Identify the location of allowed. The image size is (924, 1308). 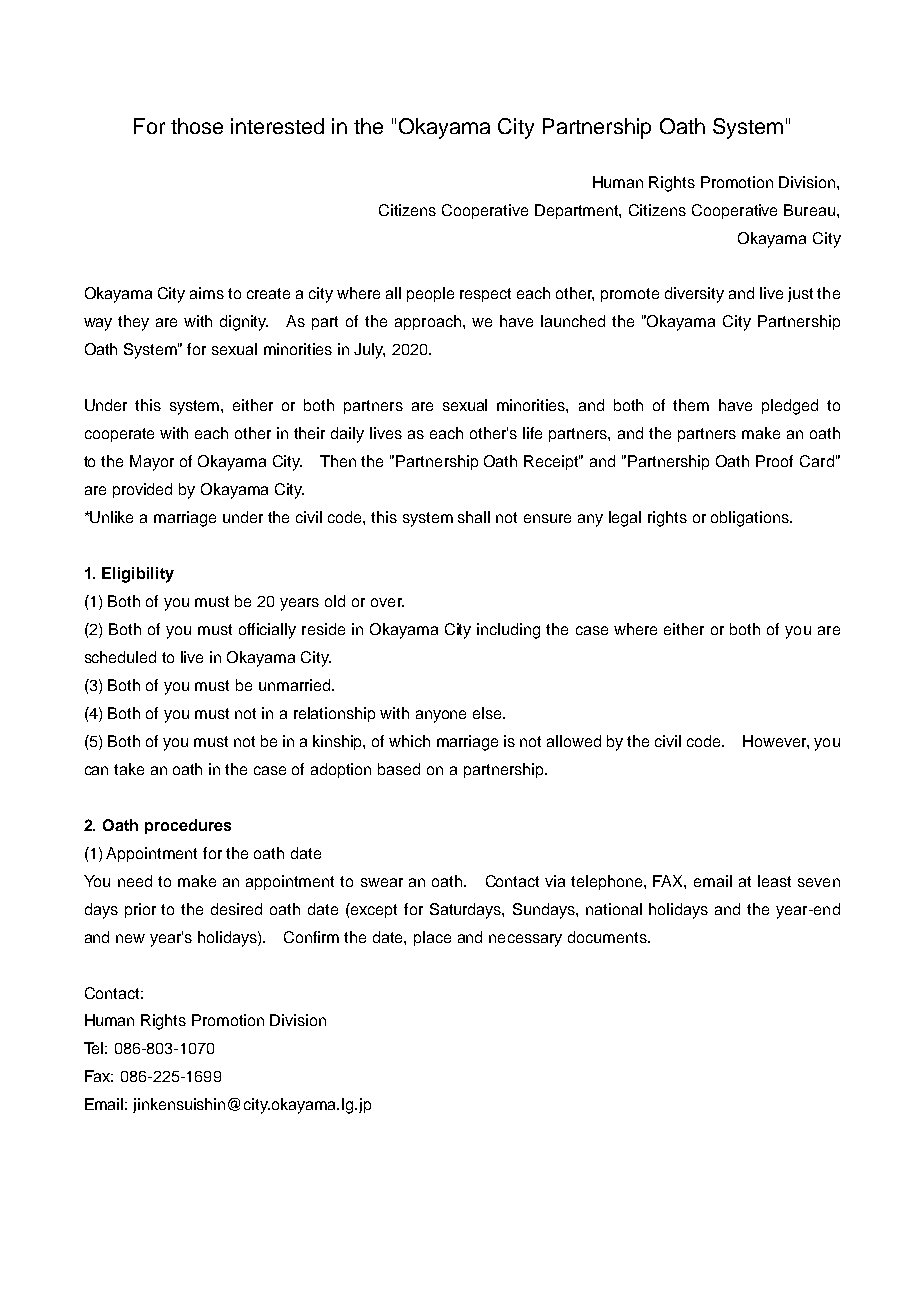
(574, 741).
